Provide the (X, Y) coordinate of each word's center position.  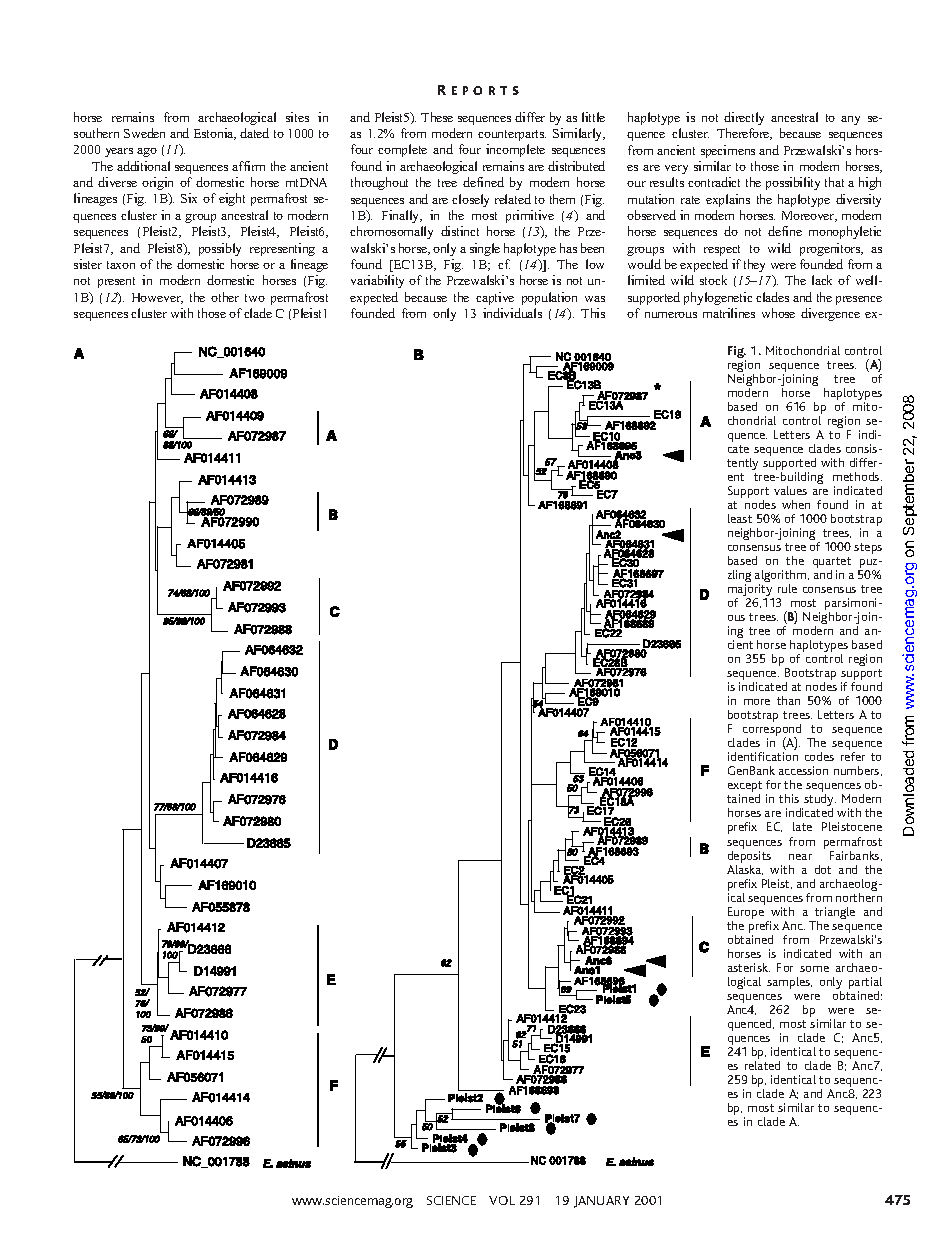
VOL (502, 1200)
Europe (746, 914)
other (225, 297)
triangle (834, 914)
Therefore (744, 134)
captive (495, 298)
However (157, 298)
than (788, 700)
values (790, 490)
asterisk (749, 967)
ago (147, 152)
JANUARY (601, 1202)
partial (865, 984)
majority (751, 591)
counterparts (512, 135)
